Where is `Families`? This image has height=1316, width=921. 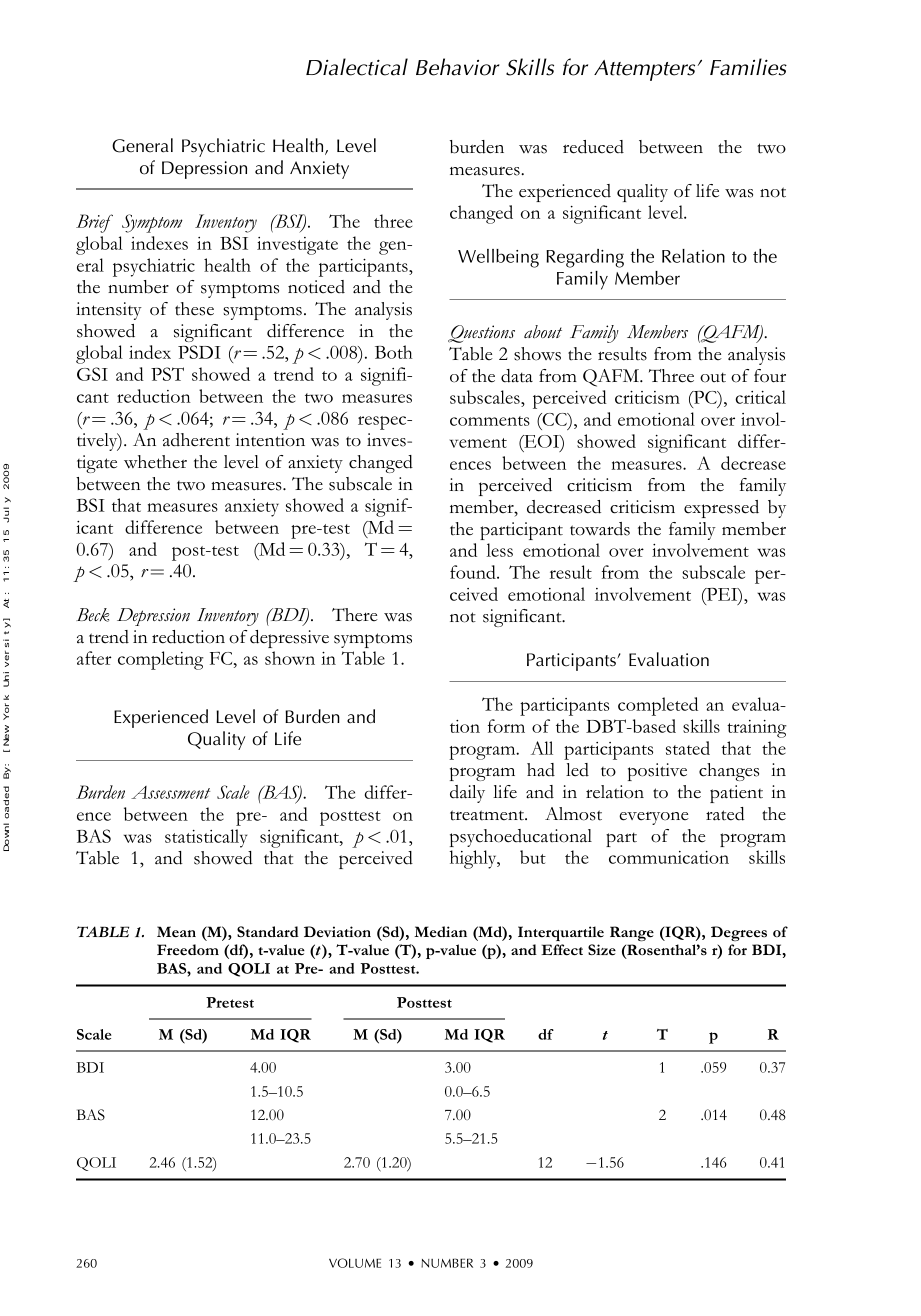 Families is located at coordinates (748, 67).
